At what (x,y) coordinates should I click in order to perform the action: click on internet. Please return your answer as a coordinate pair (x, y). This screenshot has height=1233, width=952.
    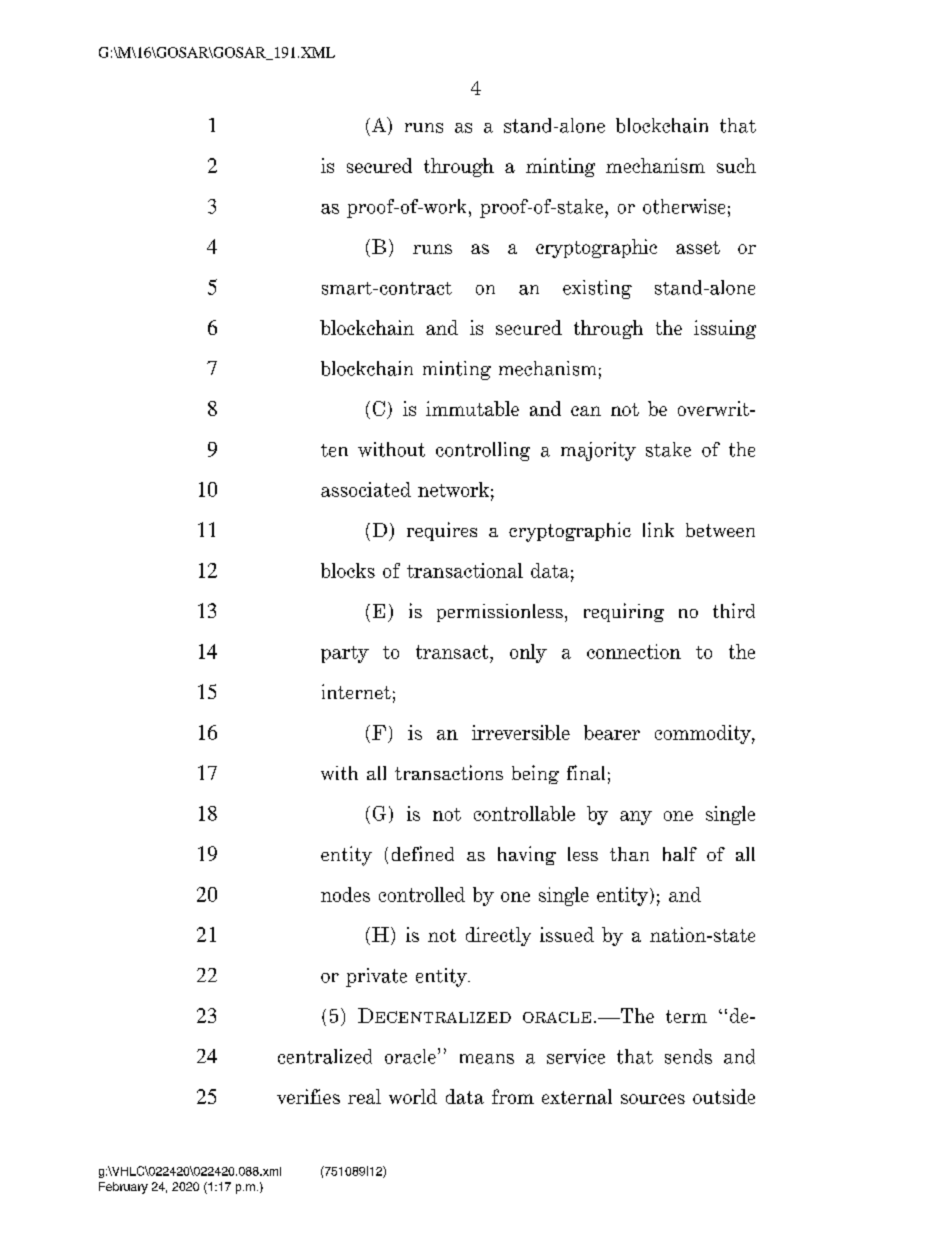
    Looking at the image, I should click on (356, 691).
